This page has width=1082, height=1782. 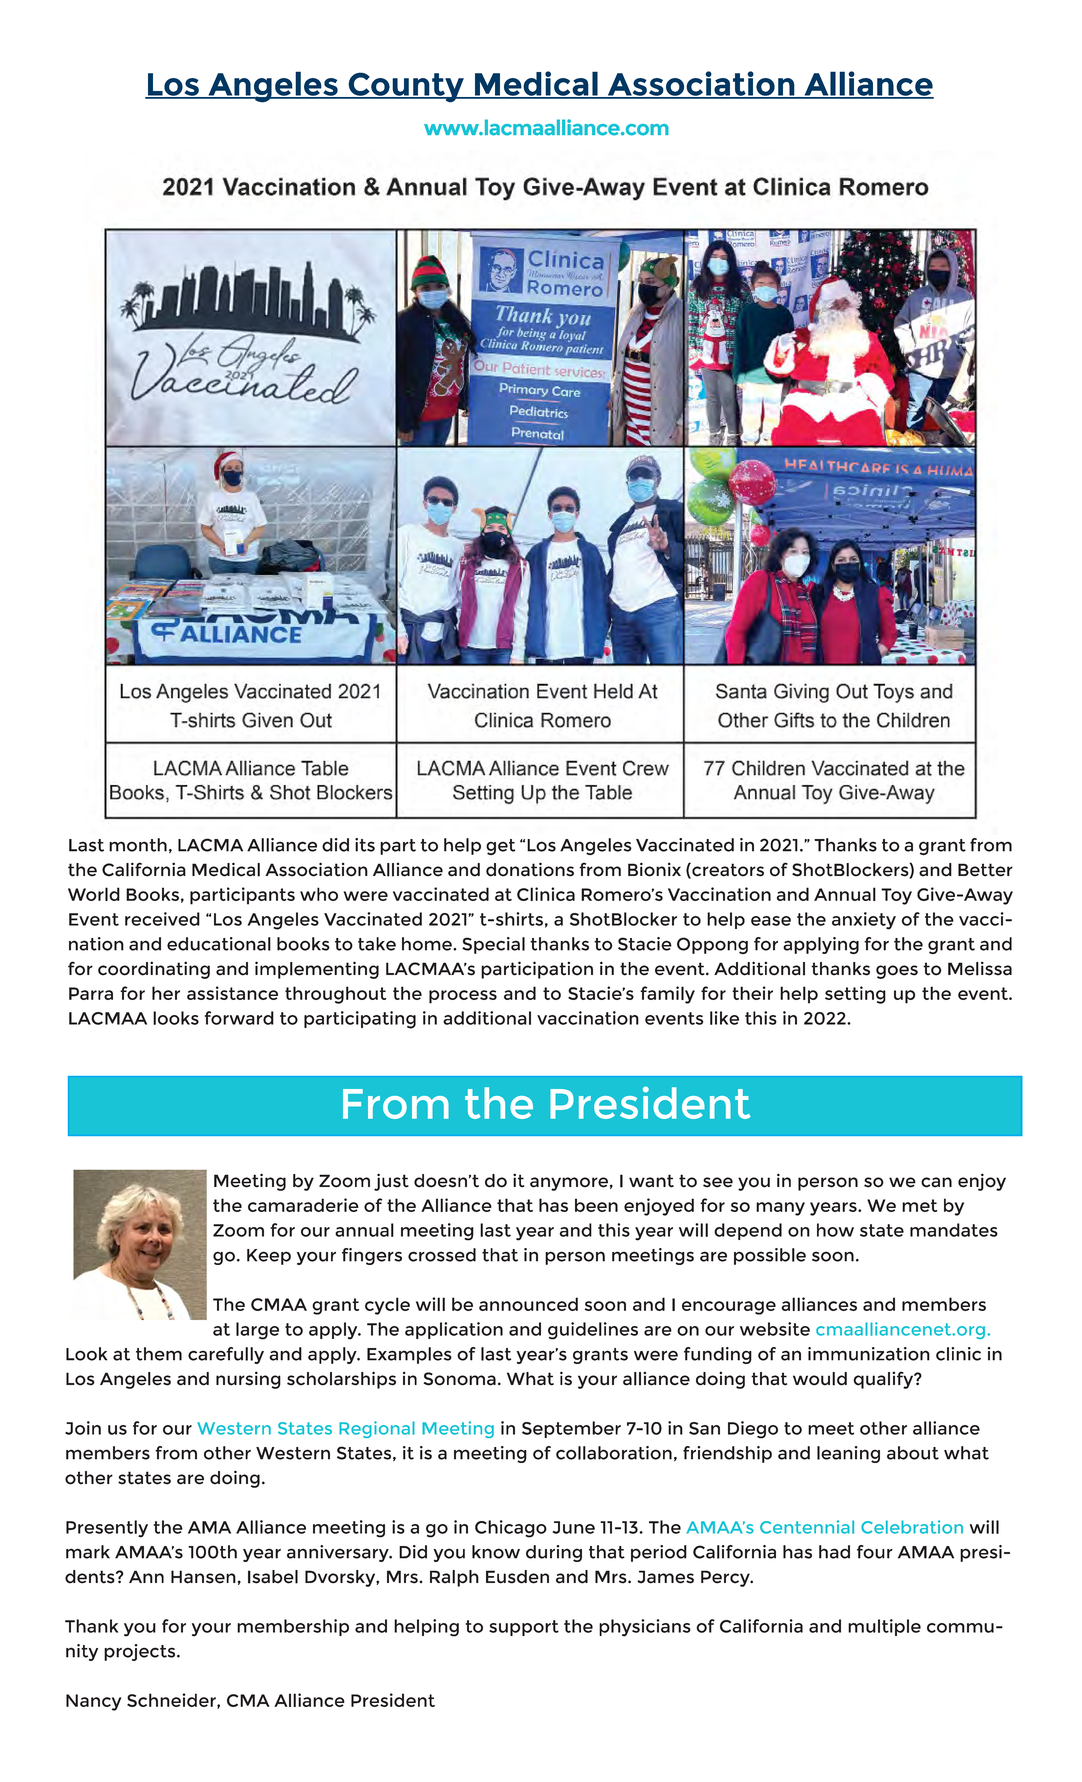 What do you see at coordinates (203, 1577) in the page?
I see `Hansen` at bounding box center [203, 1577].
